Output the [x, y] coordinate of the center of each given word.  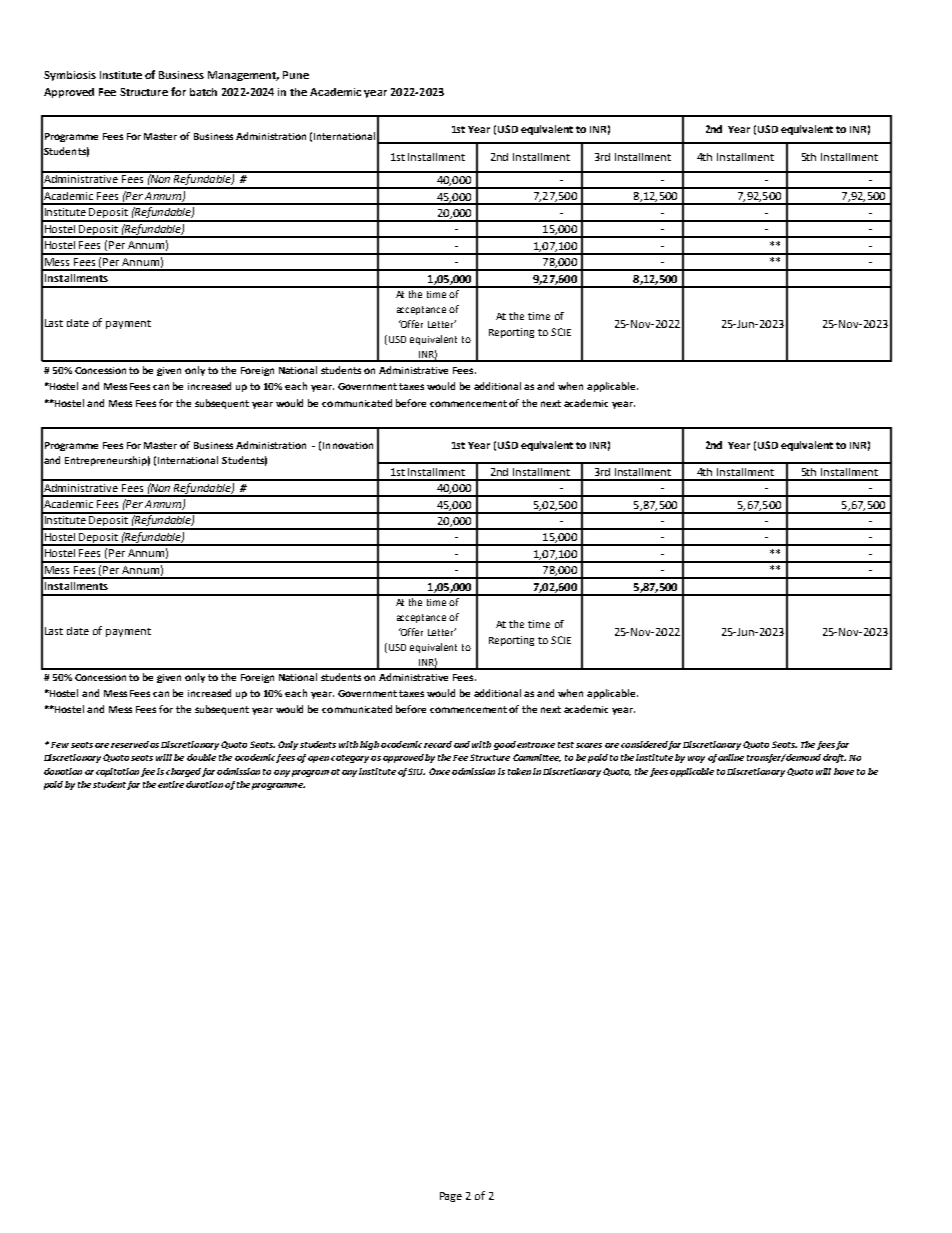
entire [171, 784]
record [438, 744]
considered [644, 744]
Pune [296, 75]
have [844, 771]
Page [451, 1197]
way [696, 759]
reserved [130, 744]
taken [519, 771]
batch [203, 92]
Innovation [348, 445]
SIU [416, 771]
